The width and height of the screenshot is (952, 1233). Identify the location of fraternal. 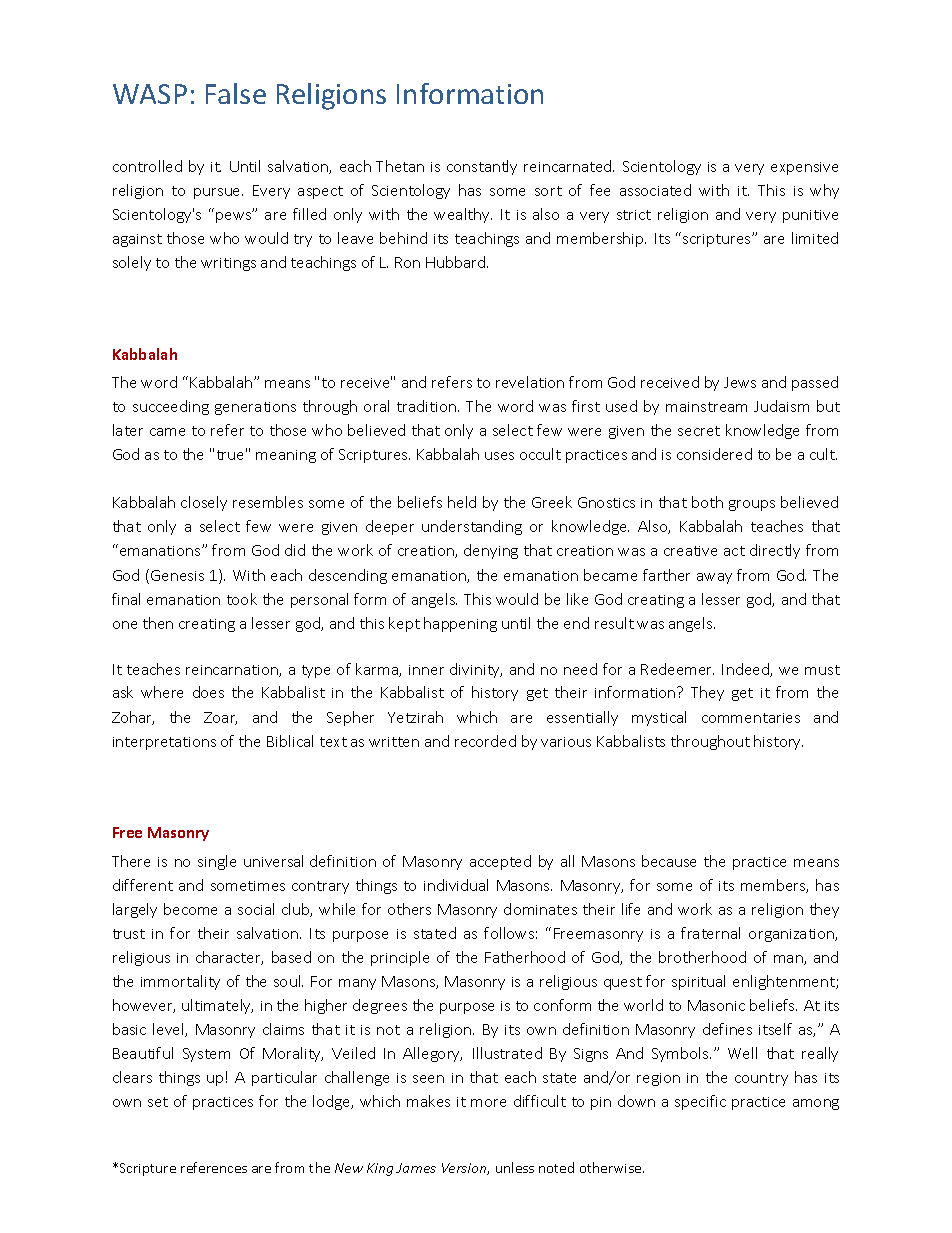
(710, 933).
